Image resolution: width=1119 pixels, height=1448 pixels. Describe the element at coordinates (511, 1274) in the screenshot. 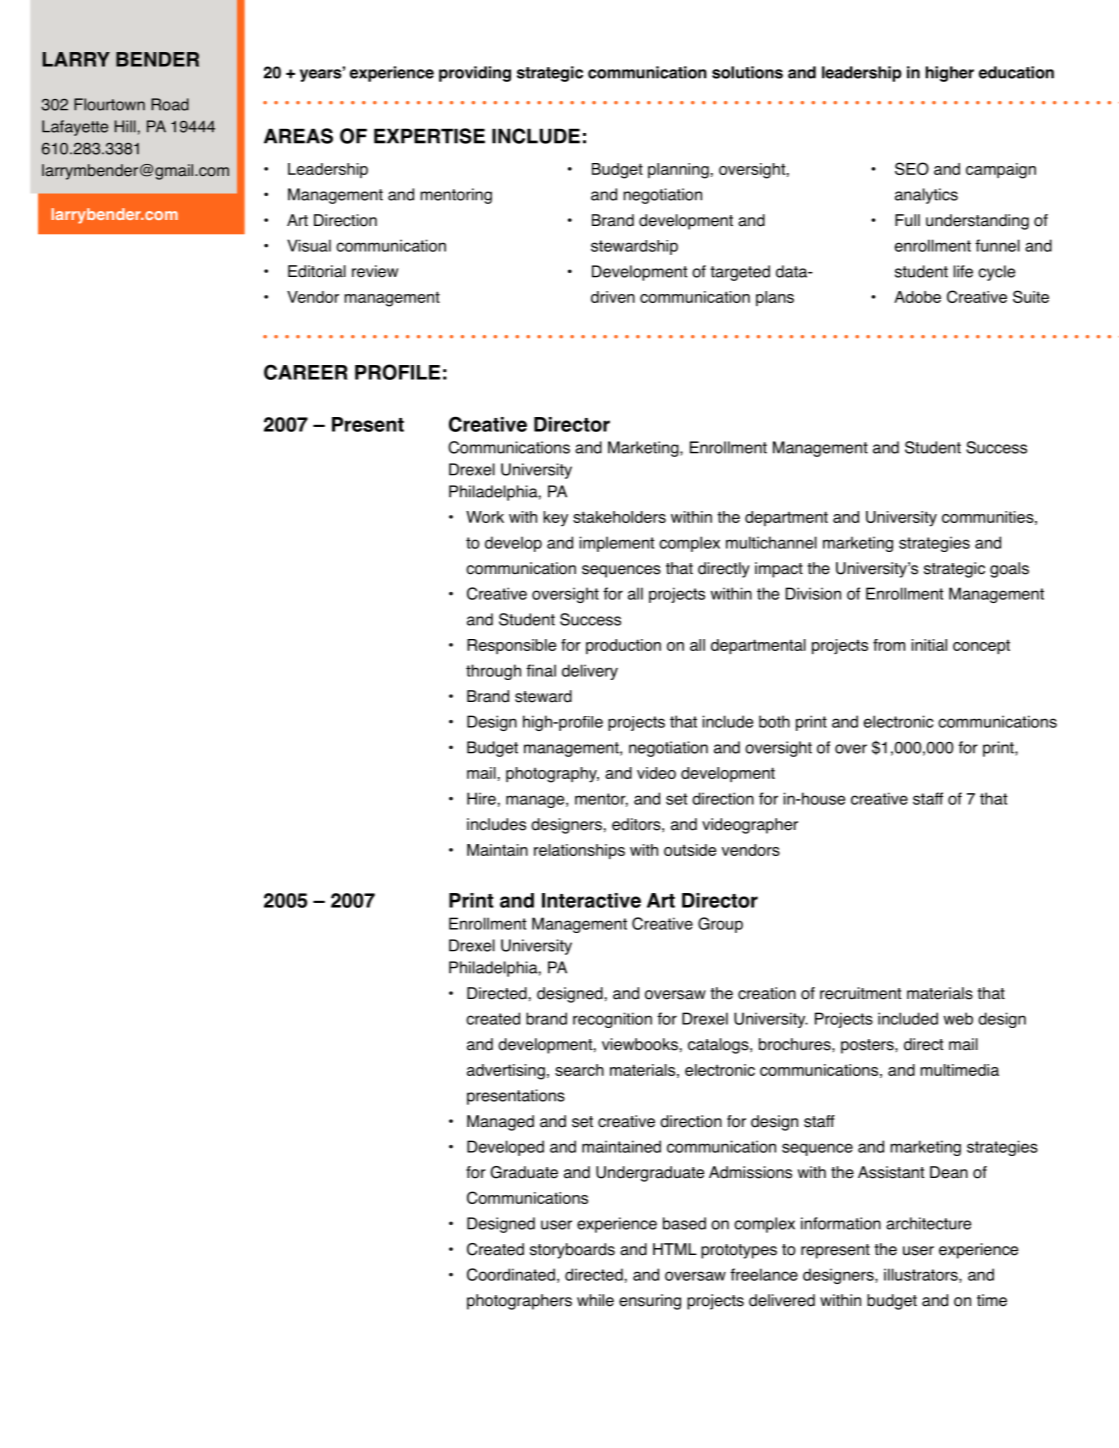

I see `Coordinated` at that location.
